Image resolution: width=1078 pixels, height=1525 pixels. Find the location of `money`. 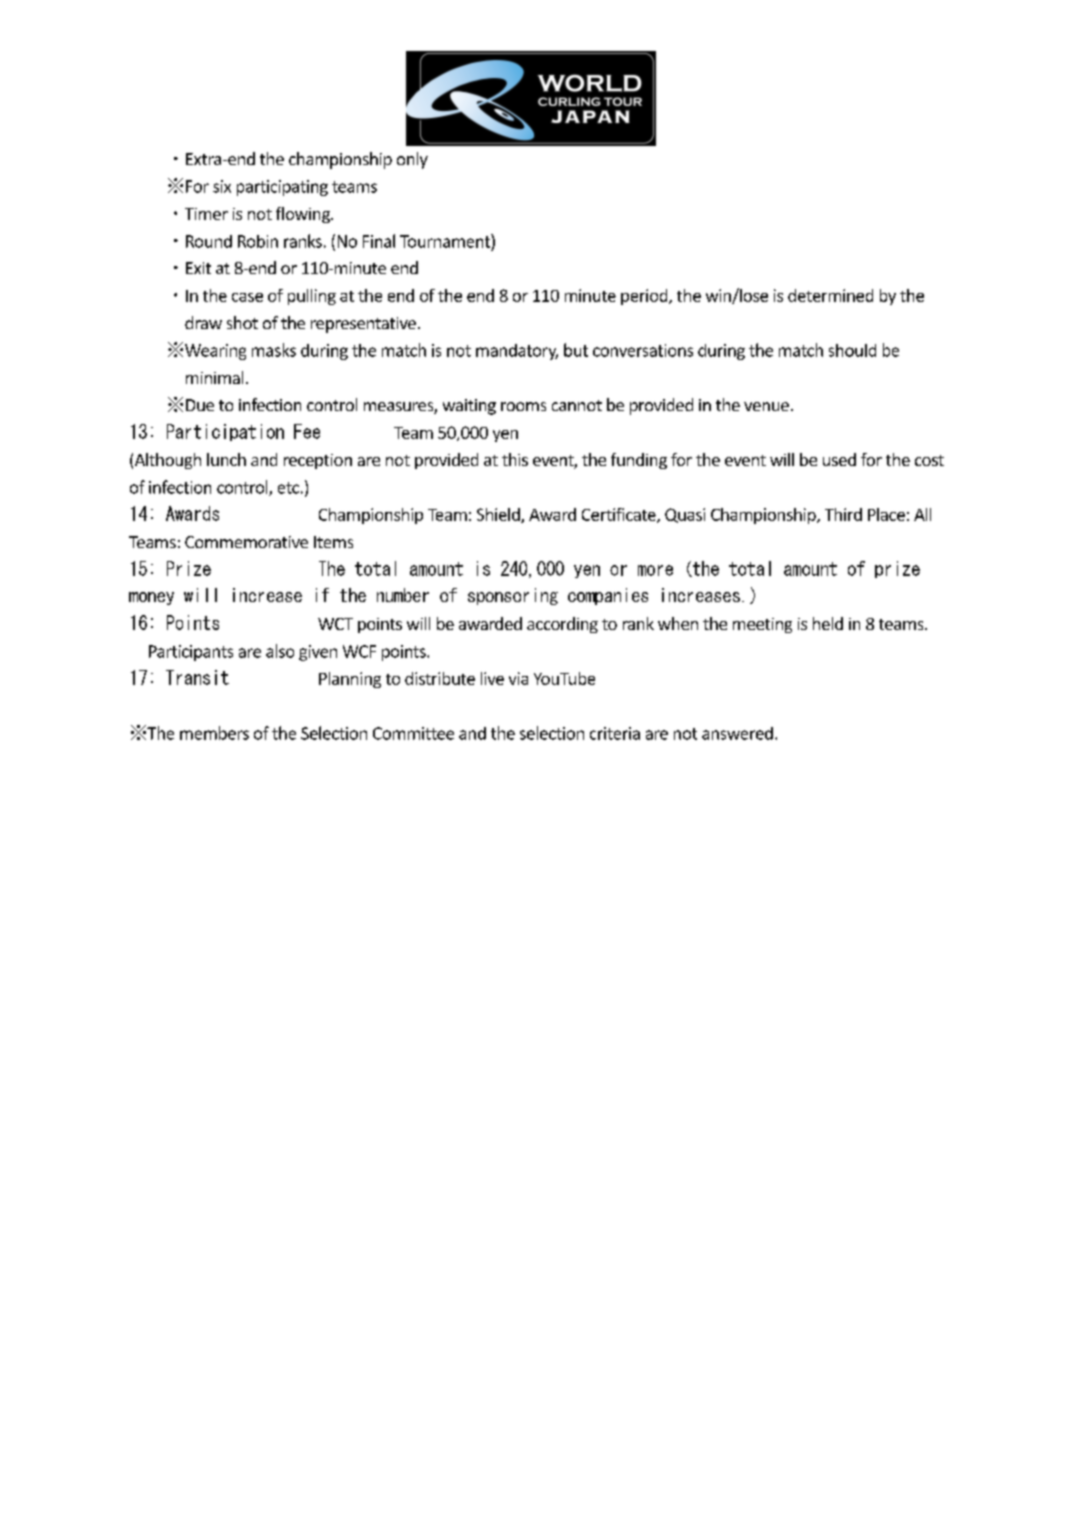

money is located at coordinates (151, 598).
